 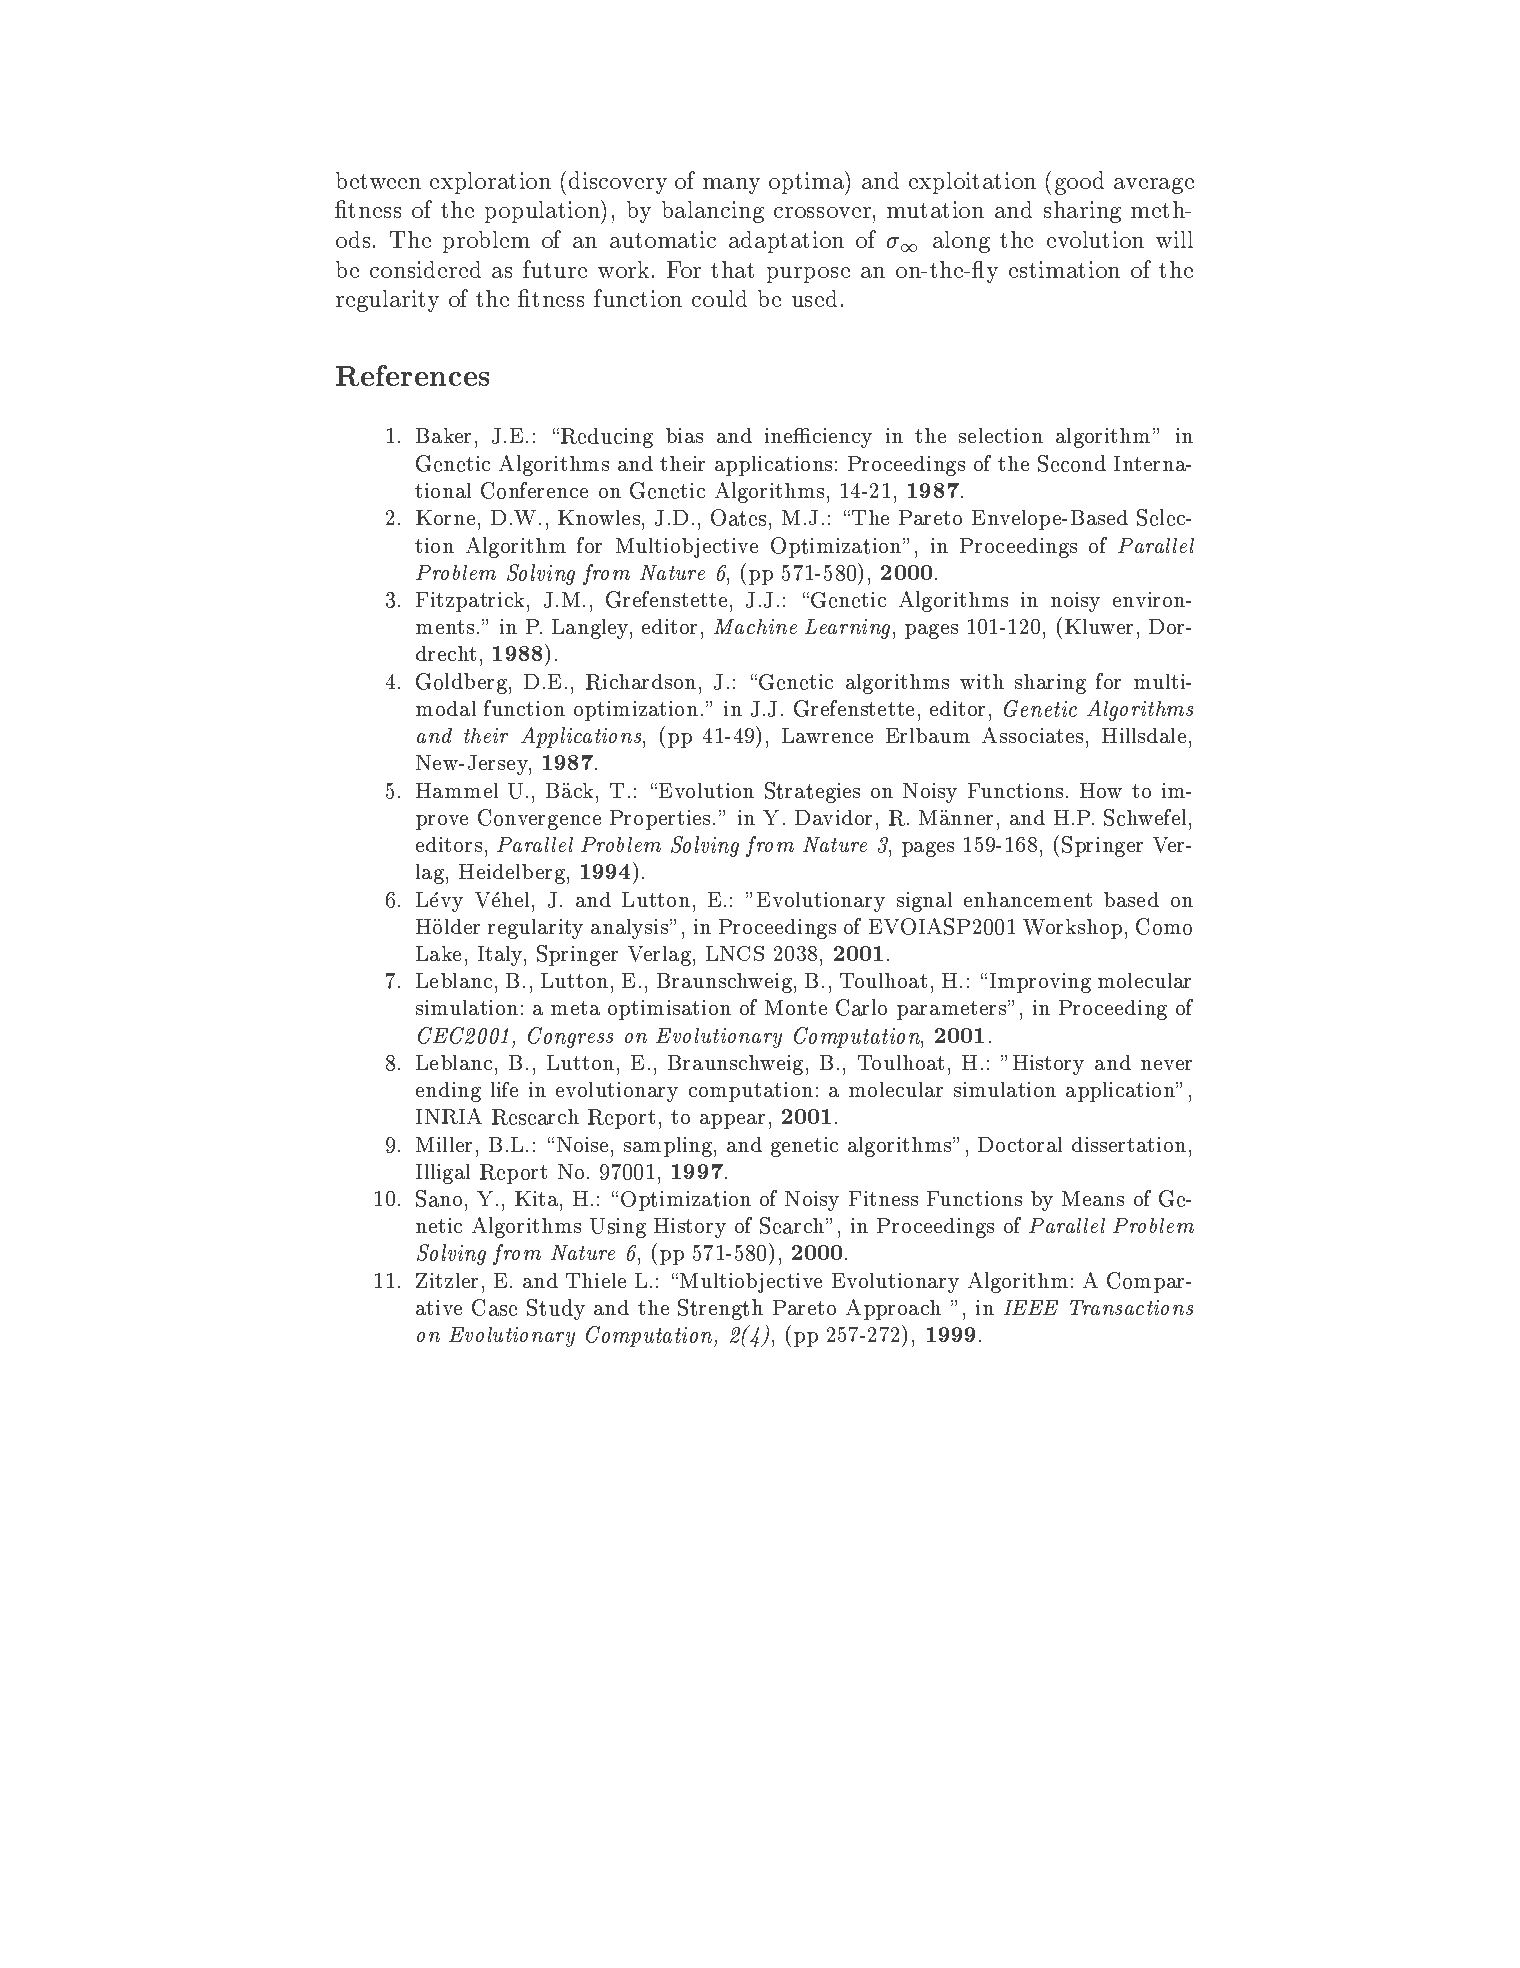 What do you see at coordinates (599, 517) in the screenshot?
I see `Knowles` at bounding box center [599, 517].
